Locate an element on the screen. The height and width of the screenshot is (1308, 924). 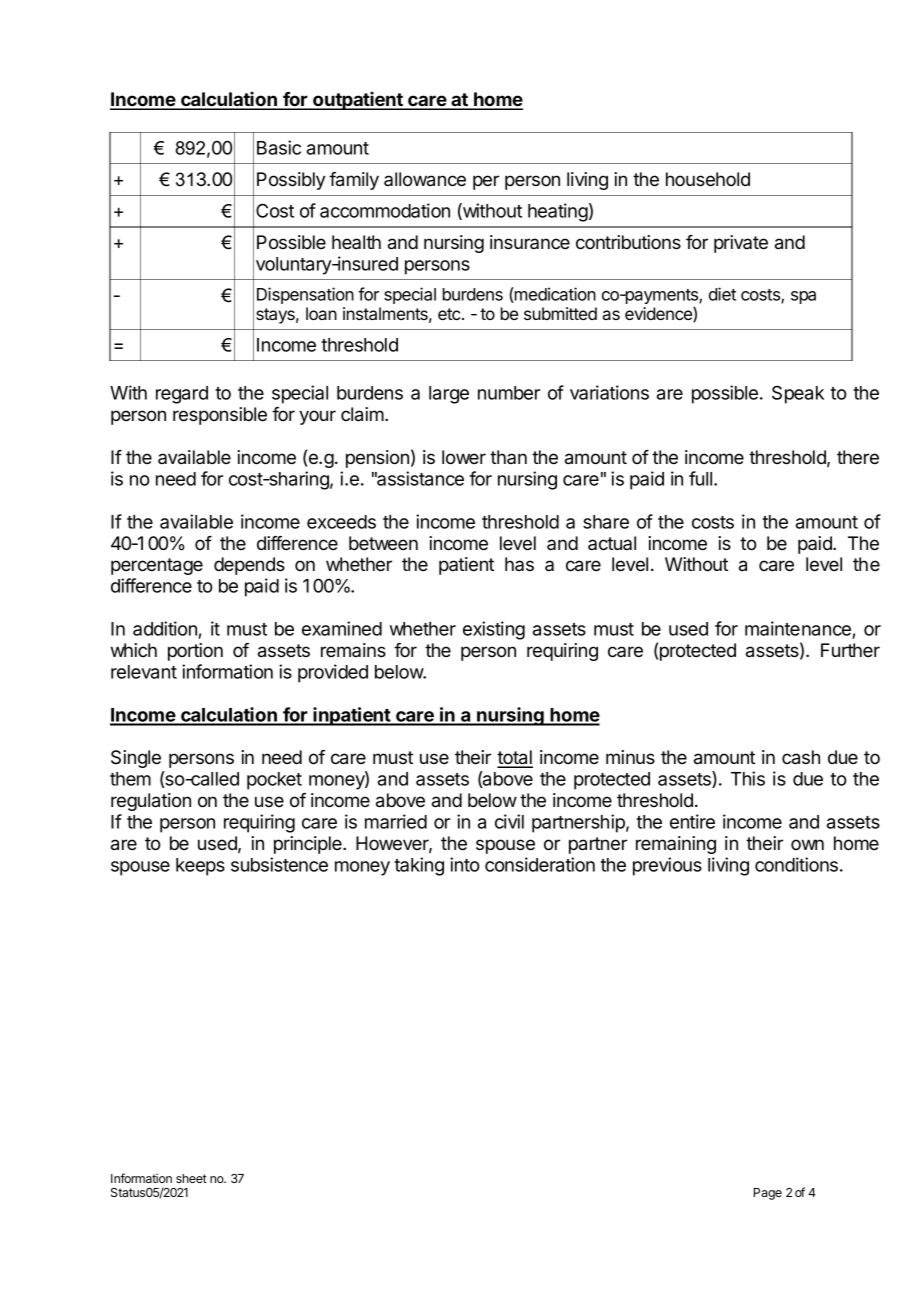
sheet is located at coordinates (191, 1178).
